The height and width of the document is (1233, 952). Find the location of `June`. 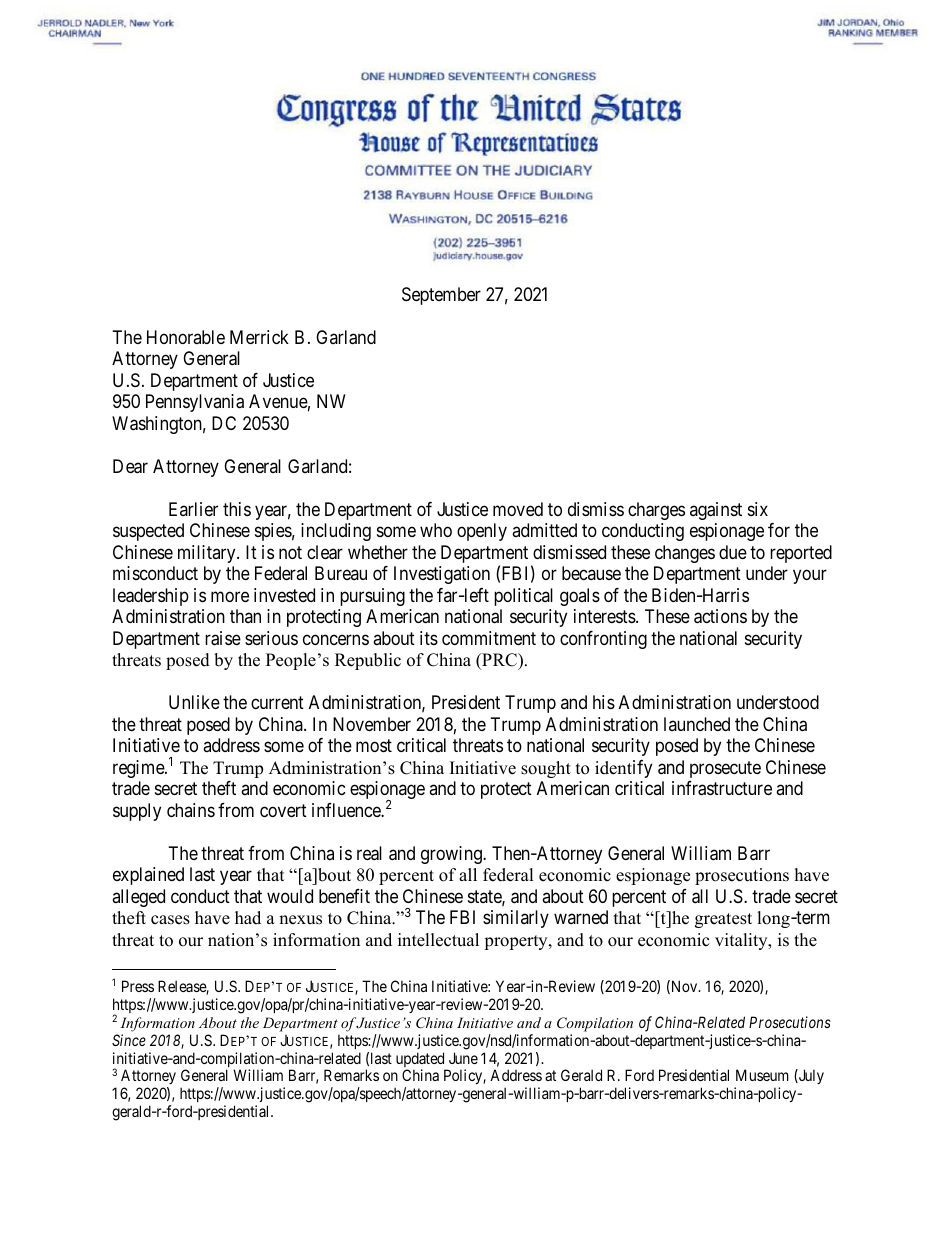

June is located at coordinates (463, 1058).
